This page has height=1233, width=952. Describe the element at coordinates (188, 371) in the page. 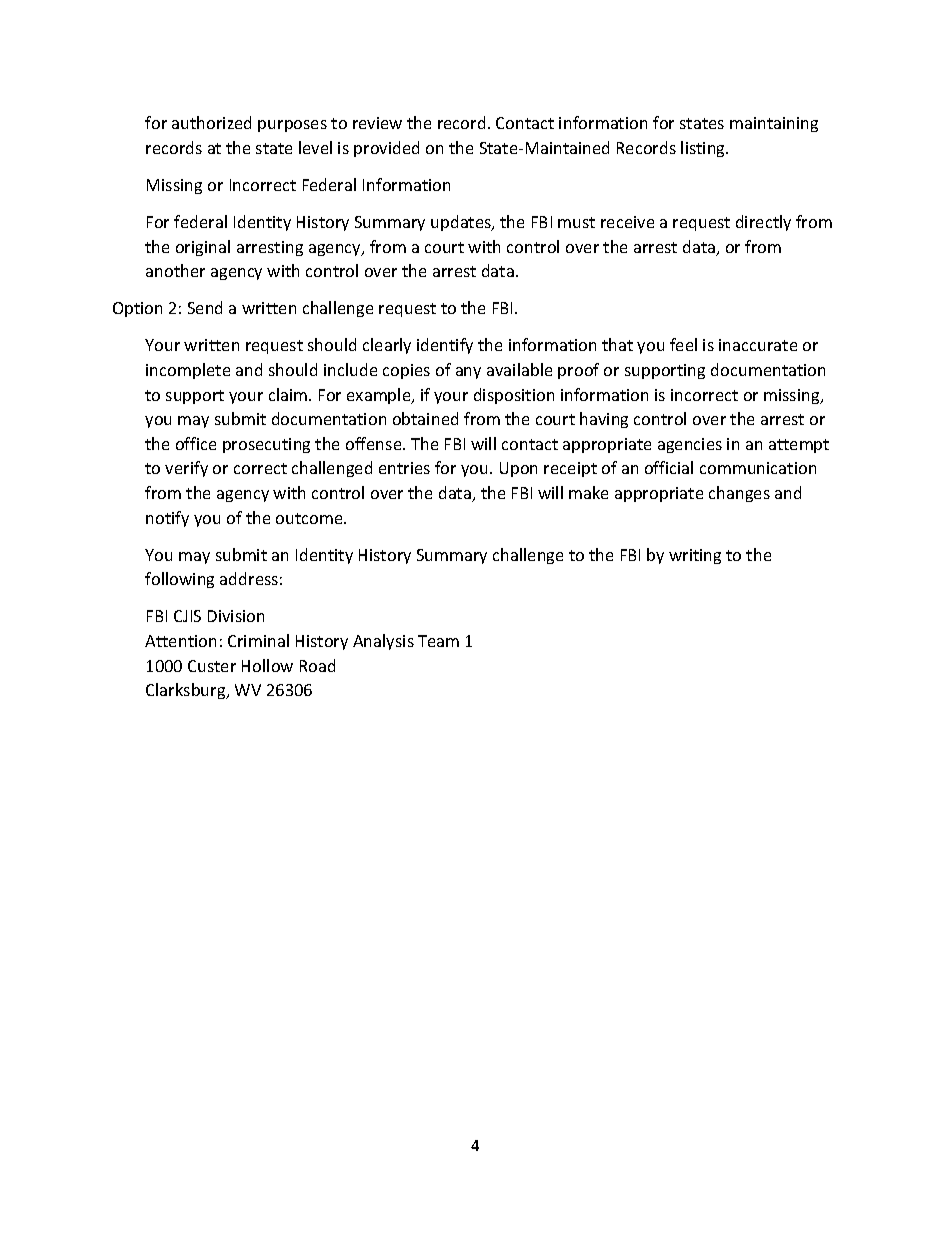

I see `incomplete` at that location.
